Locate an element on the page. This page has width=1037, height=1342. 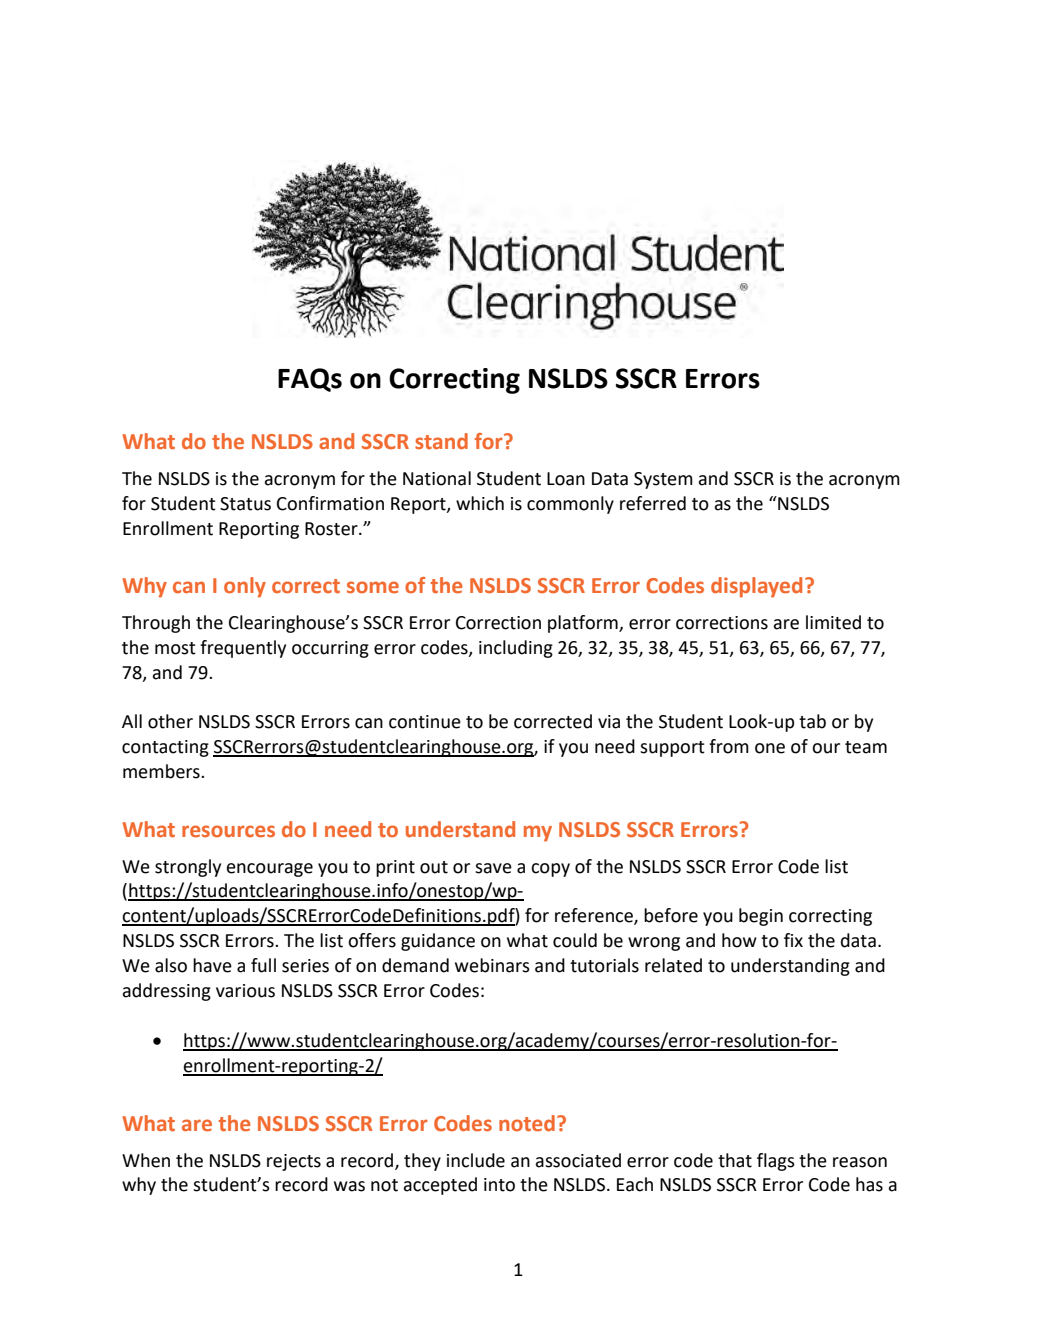
which is located at coordinates (480, 503).
